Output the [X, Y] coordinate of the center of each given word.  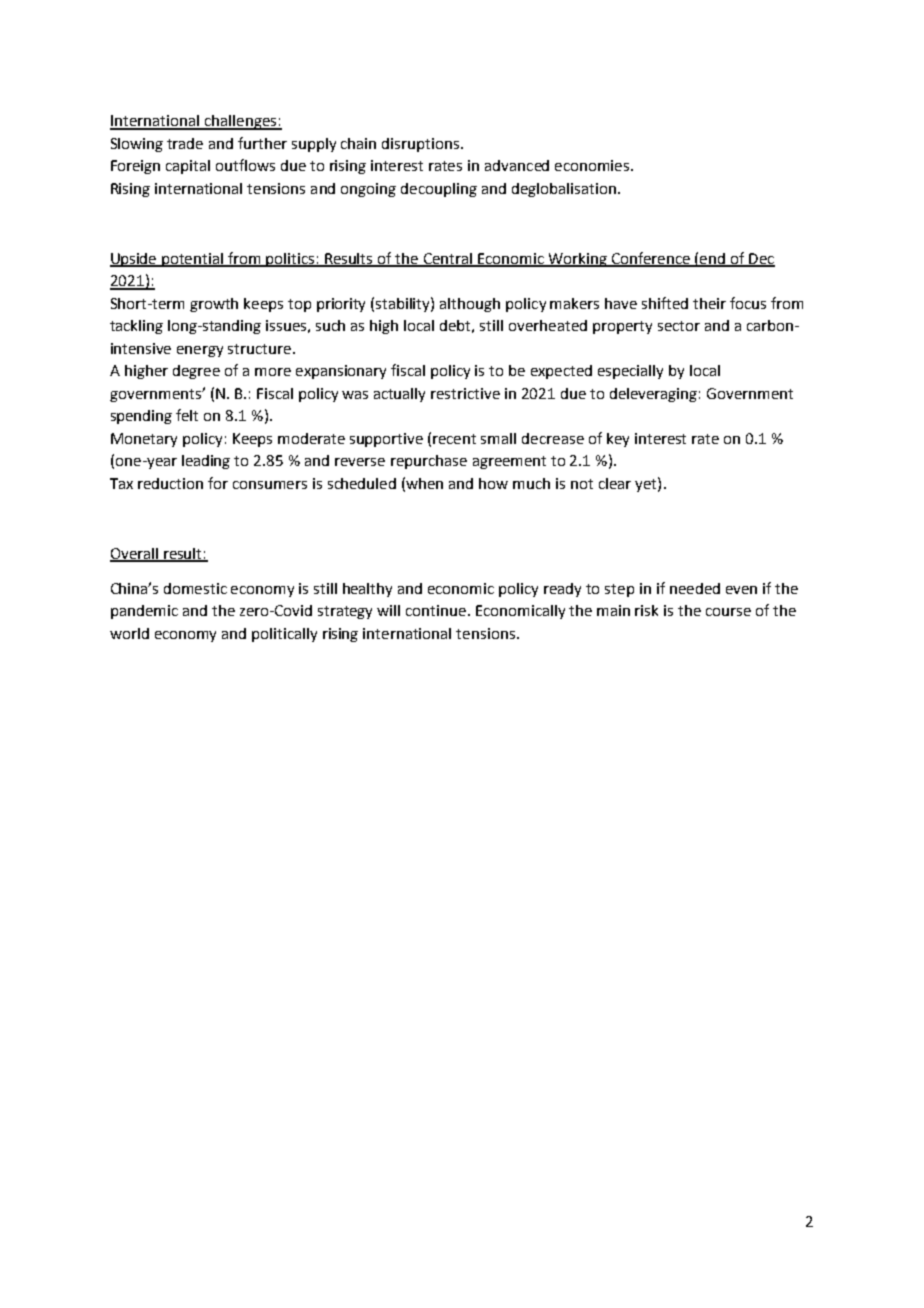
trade [185, 143]
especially [630, 372]
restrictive [465, 393]
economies [593, 165]
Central [447, 259]
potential [193, 260]
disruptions [422, 145]
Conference [650, 259]
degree [196, 372]
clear [615, 483]
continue [436, 610]
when [424, 483]
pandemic [144, 612]
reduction [170, 483]
